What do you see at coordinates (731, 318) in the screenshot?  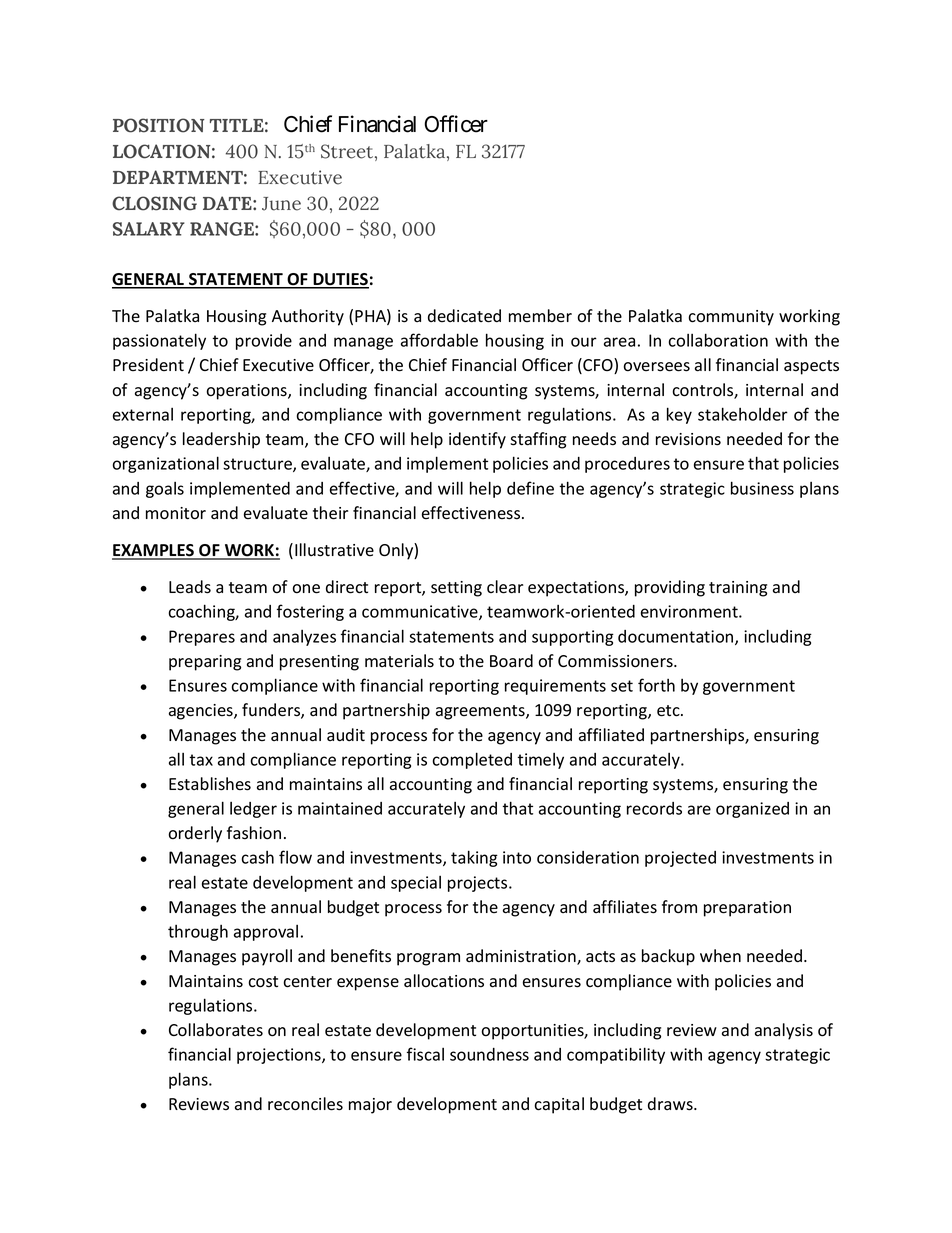 I see `community` at bounding box center [731, 318].
